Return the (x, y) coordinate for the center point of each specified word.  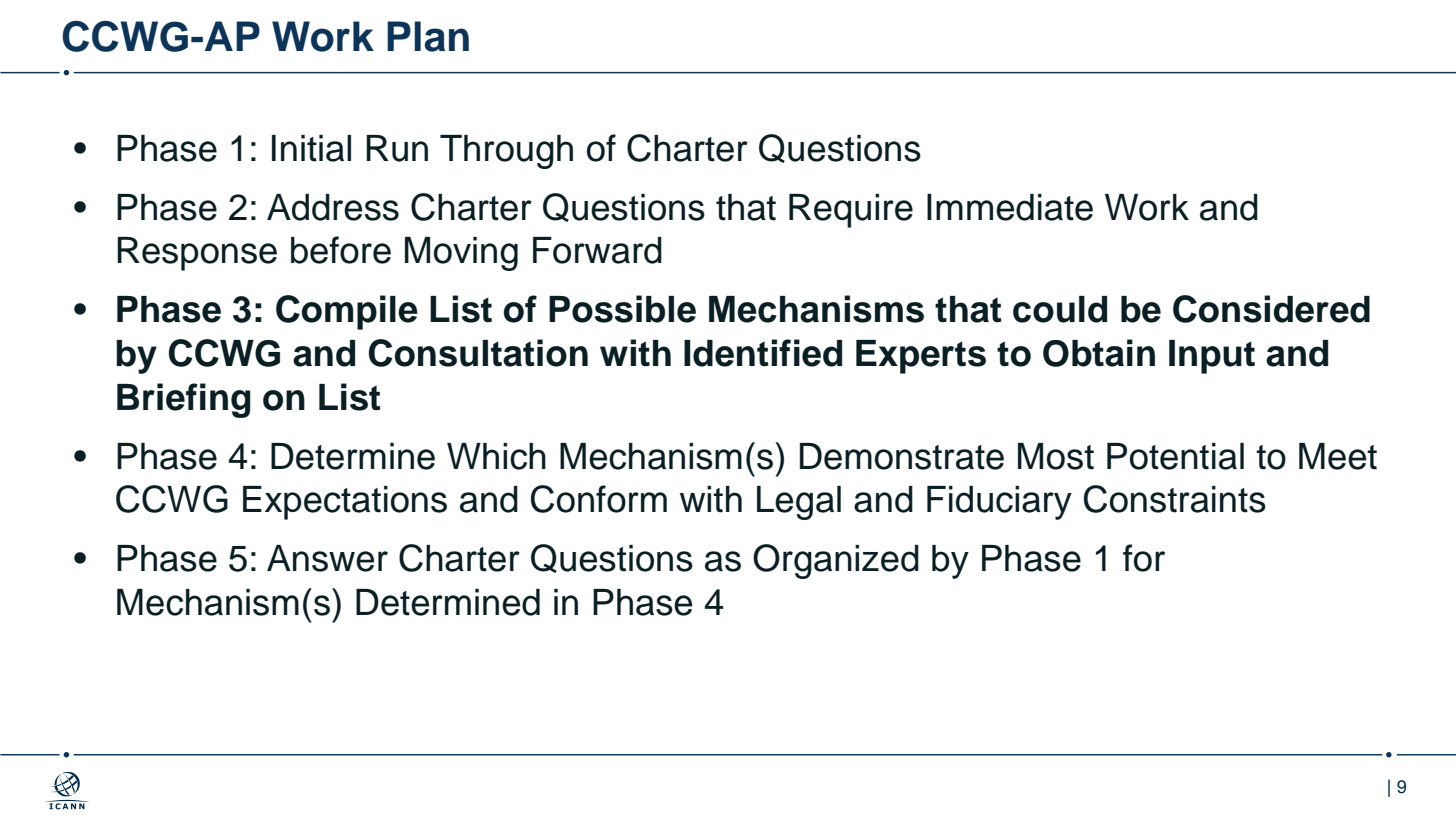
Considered (1271, 309)
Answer (327, 558)
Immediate (1010, 207)
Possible (622, 309)
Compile (347, 312)
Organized (836, 561)
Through (506, 152)
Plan (428, 36)
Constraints (1175, 499)
